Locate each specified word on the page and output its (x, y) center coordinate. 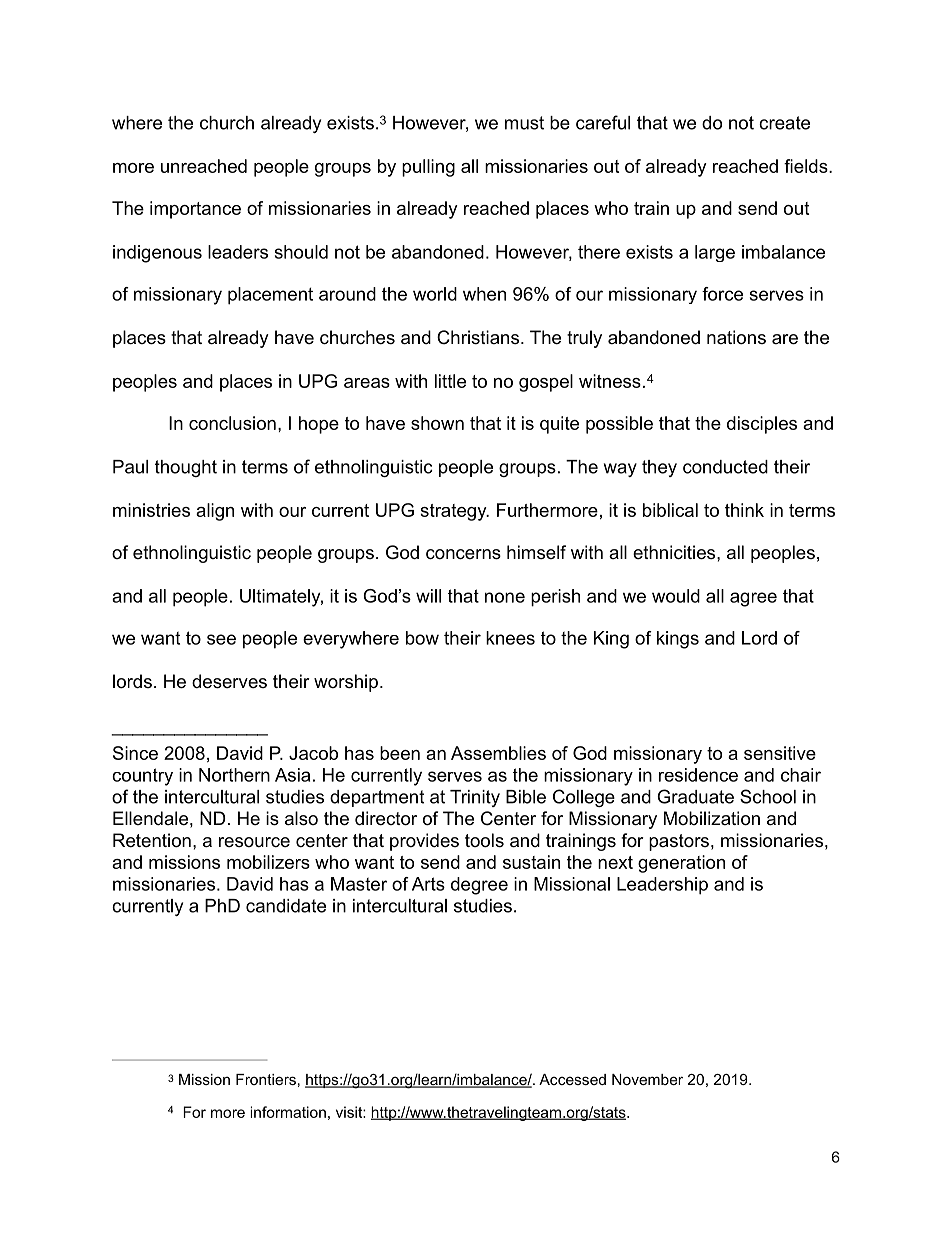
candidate (286, 906)
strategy (454, 512)
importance (195, 210)
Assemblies (498, 753)
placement (270, 296)
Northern (234, 775)
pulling (428, 168)
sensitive (780, 753)
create (784, 123)
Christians (479, 337)
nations (736, 337)
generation (681, 864)
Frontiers (266, 1079)
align (215, 512)
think (744, 510)
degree (479, 886)
